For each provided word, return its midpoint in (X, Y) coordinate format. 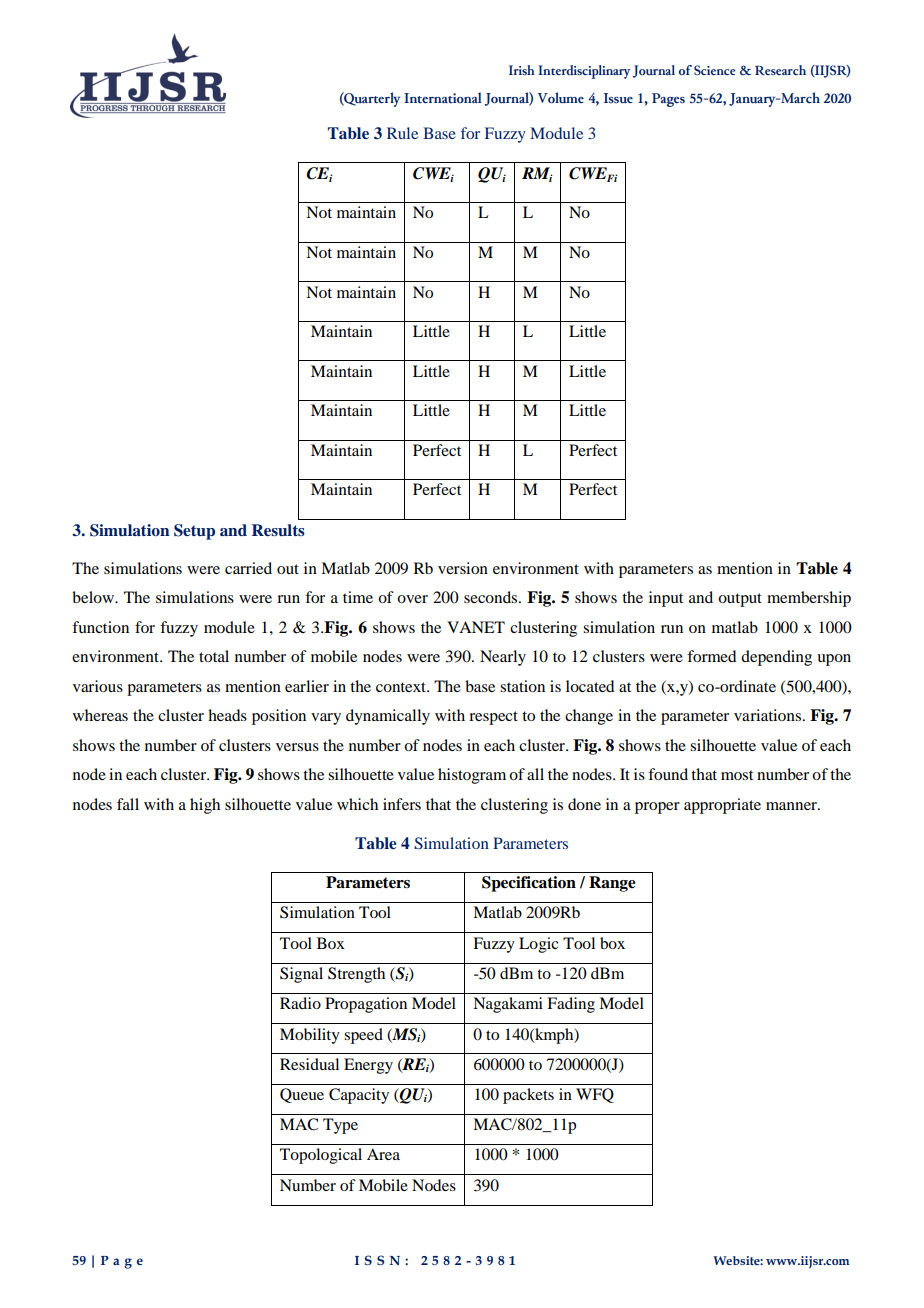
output (740, 600)
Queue (302, 1095)
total (214, 656)
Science (714, 70)
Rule (402, 133)
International (442, 97)
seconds (492, 597)
